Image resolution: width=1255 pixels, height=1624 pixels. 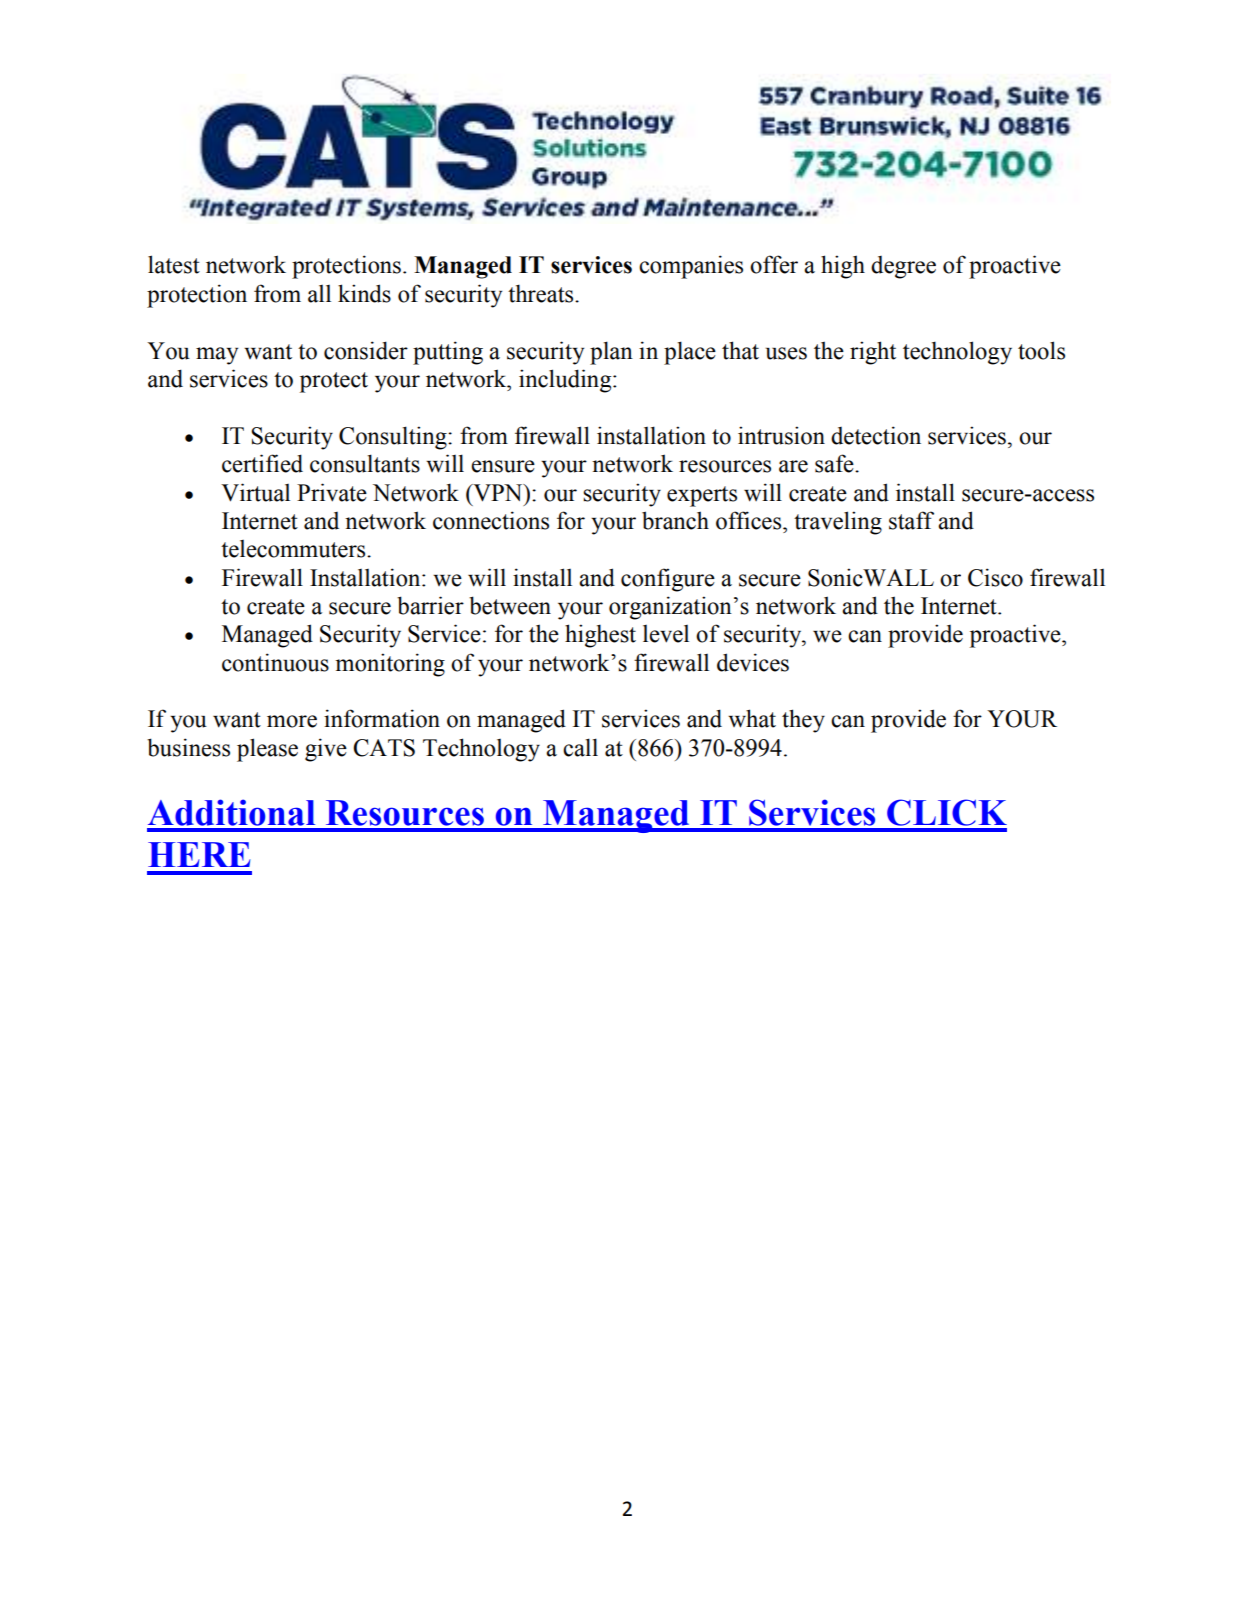 What do you see at coordinates (995, 577) in the screenshot?
I see `Cisco` at bounding box center [995, 577].
